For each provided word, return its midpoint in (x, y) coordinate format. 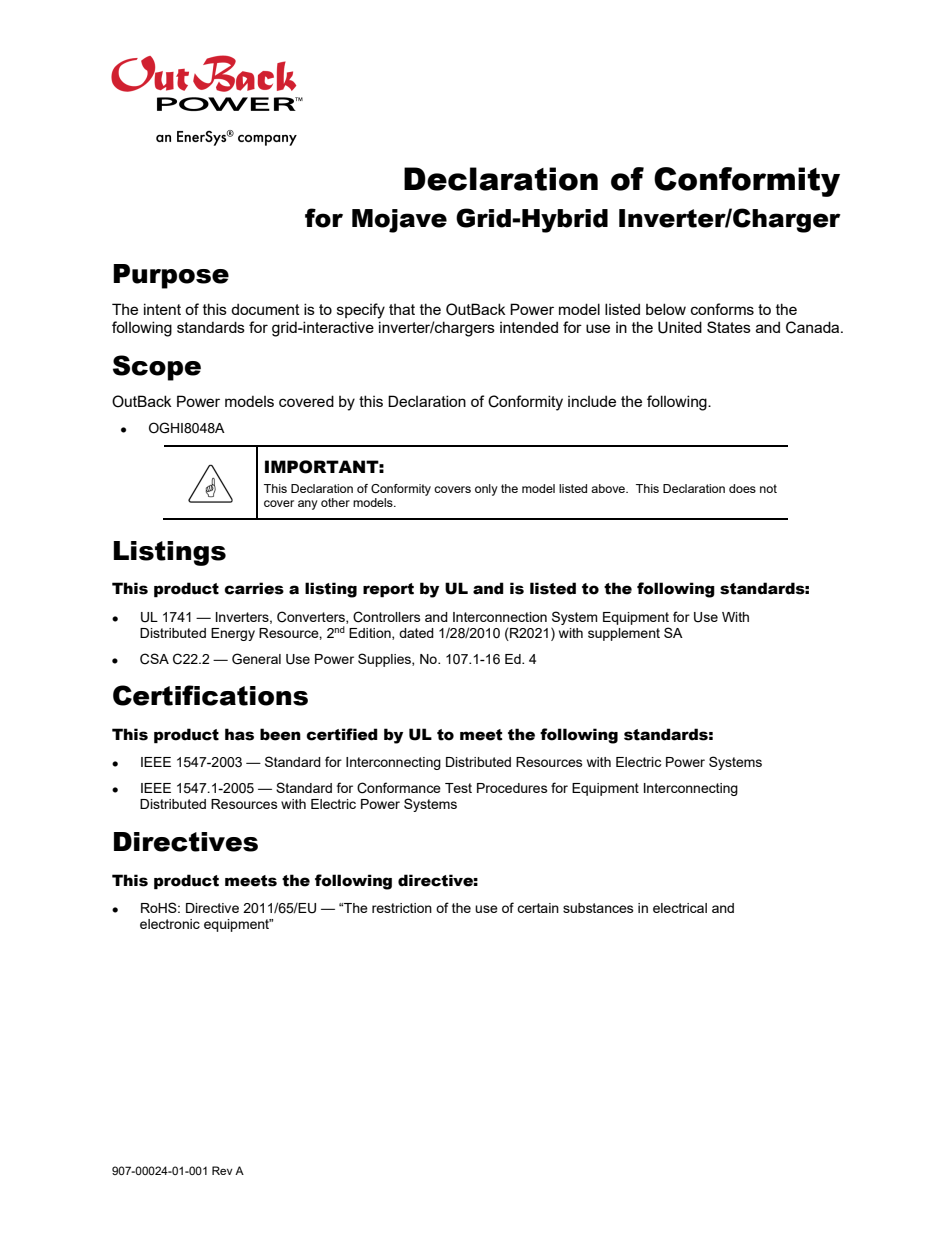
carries (254, 588)
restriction (402, 908)
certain (538, 908)
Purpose (171, 276)
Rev (222, 1170)
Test (458, 788)
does (742, 488)
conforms (722, 309)
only (486, 490)
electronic (170, 924)
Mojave (399, 221)
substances (598, 908)
